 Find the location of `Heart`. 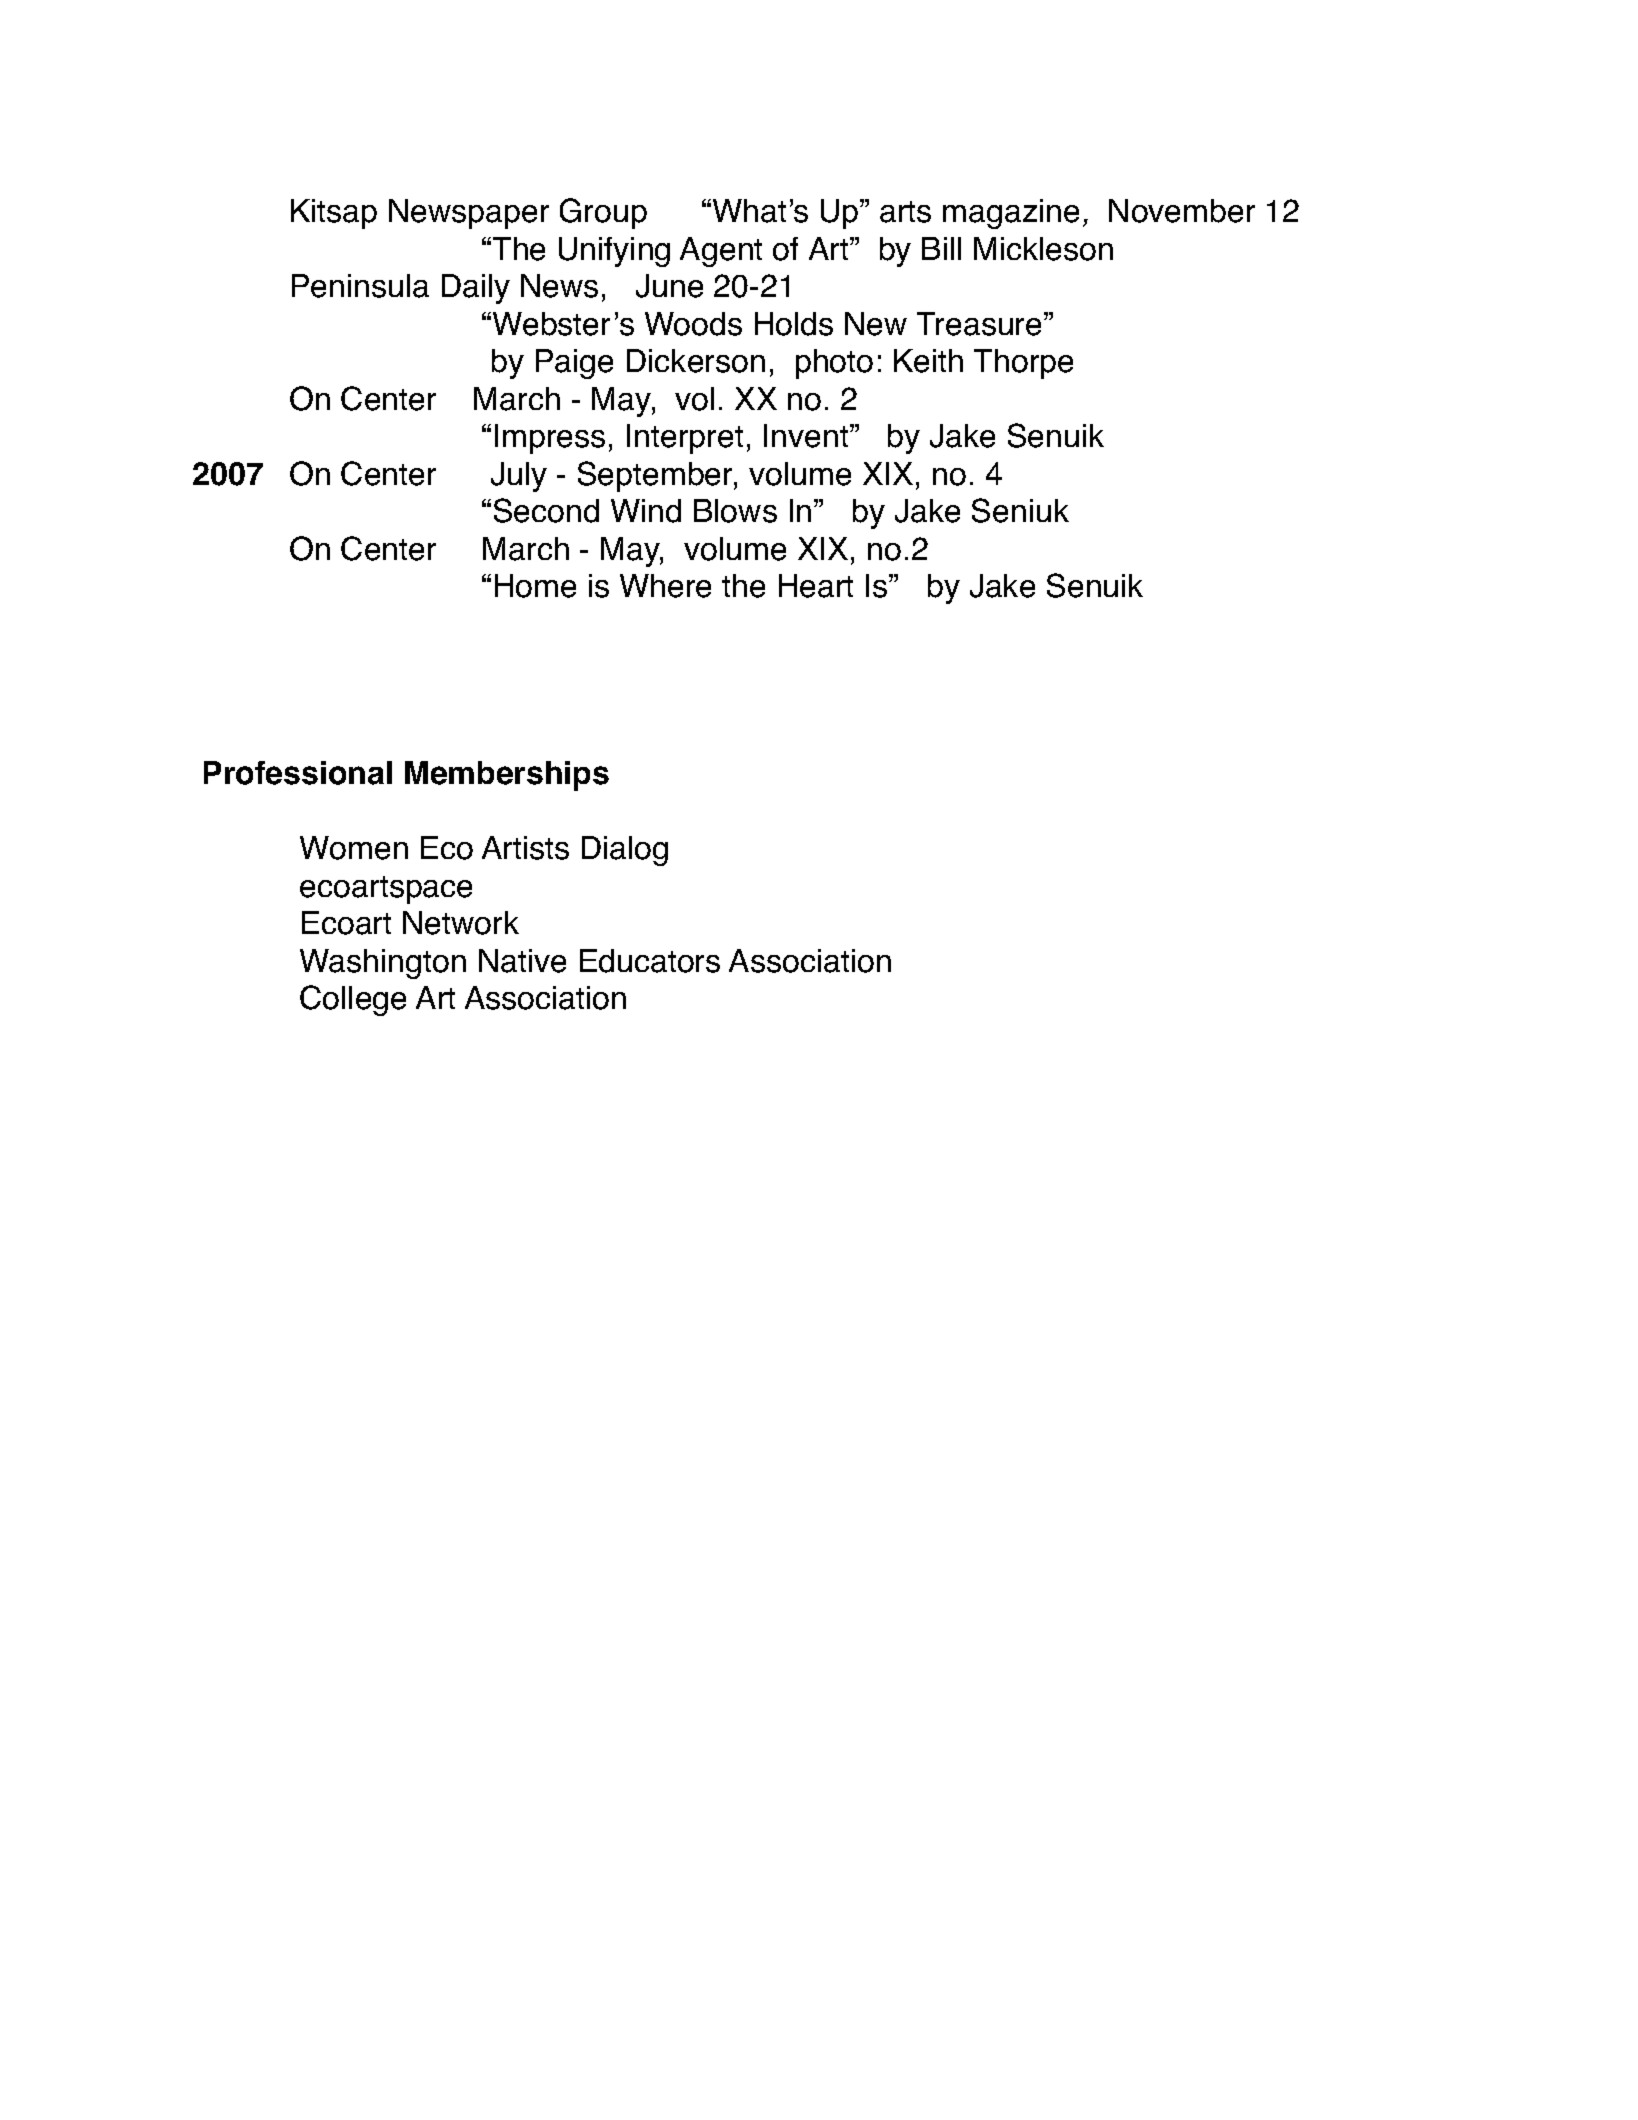

Heart is located at coordinates (816, 586).
